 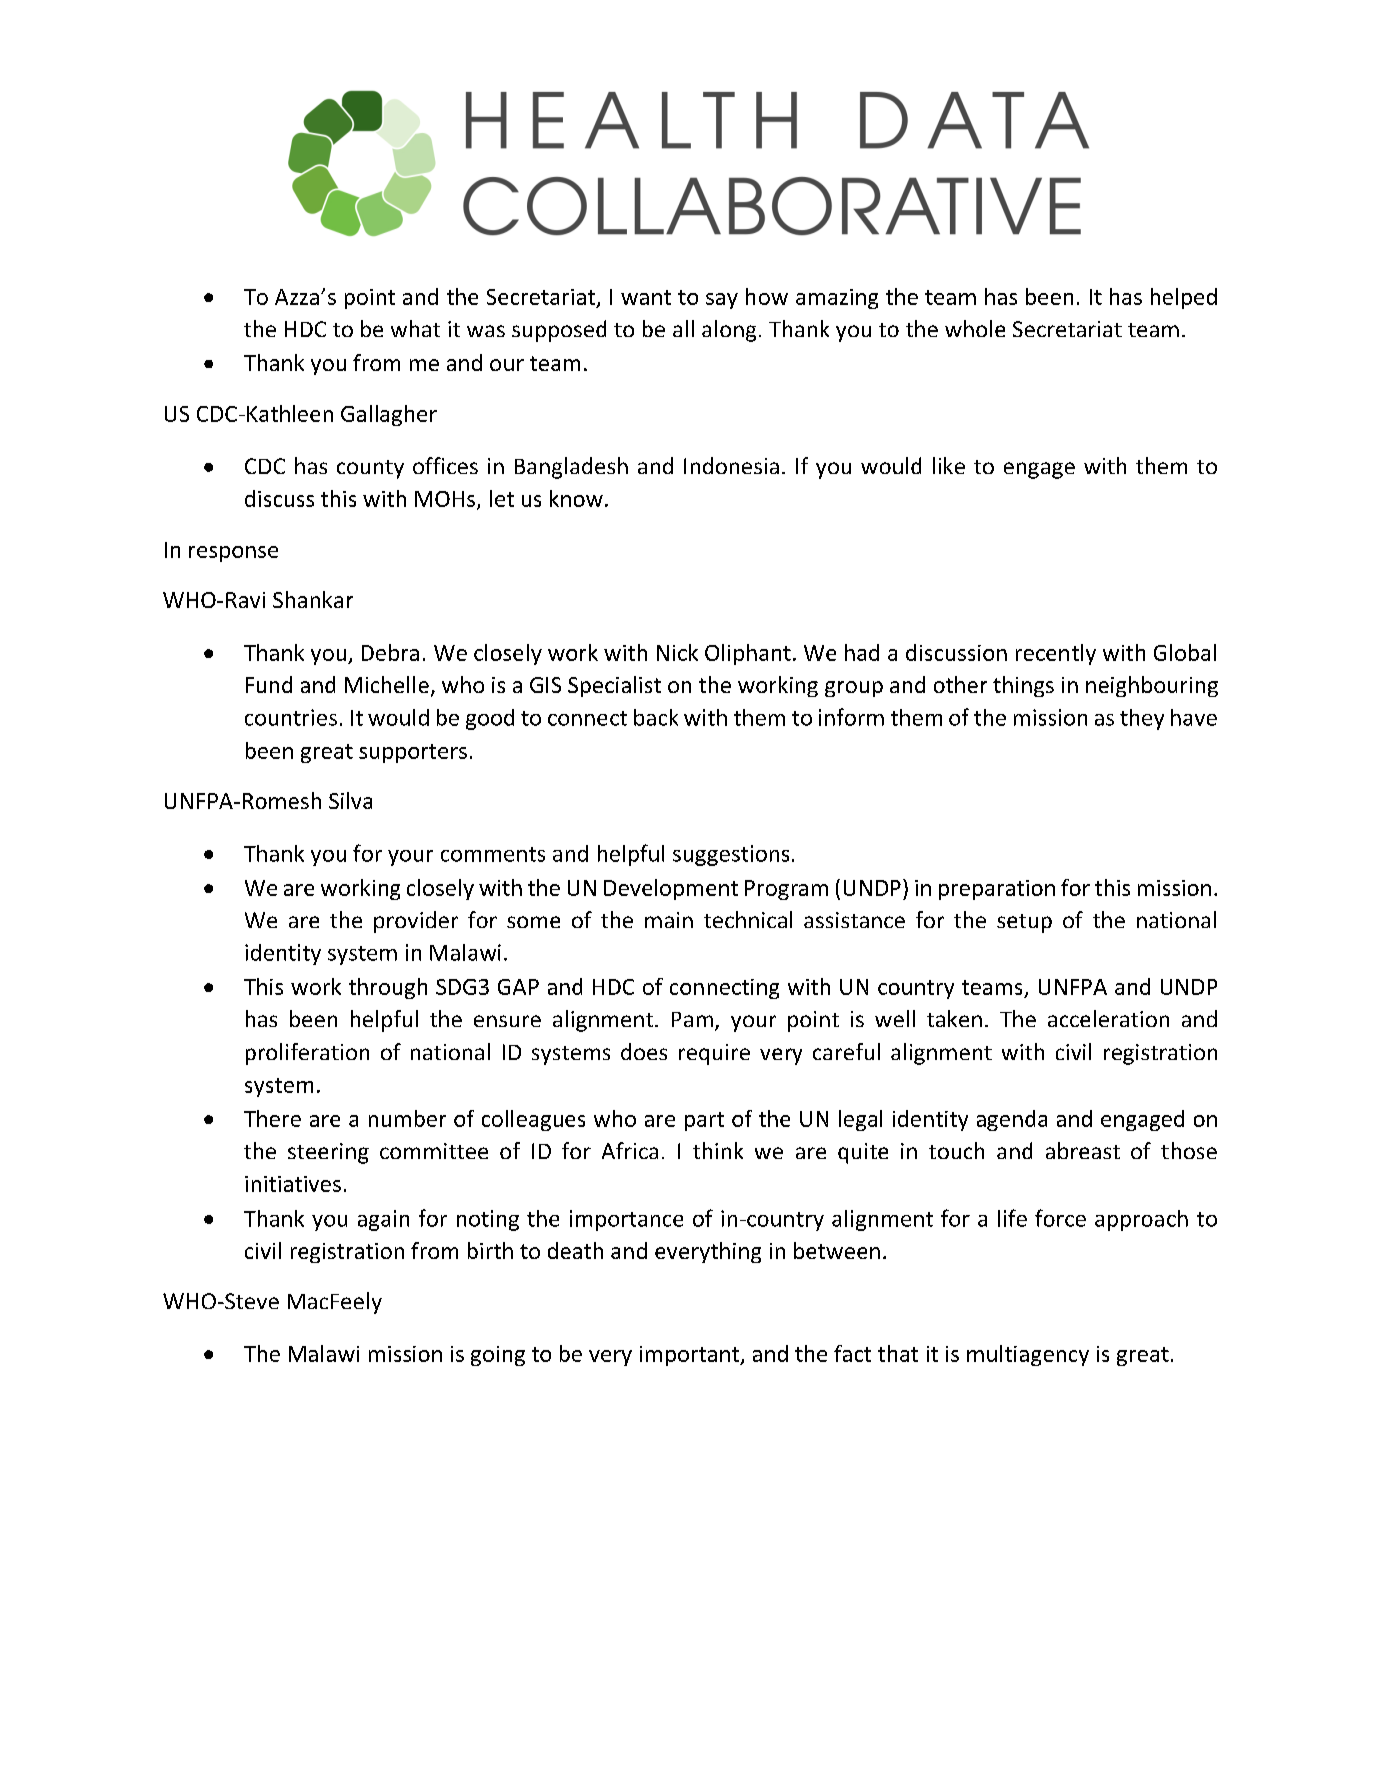 I want to click on that, so click(x=898, y=1353).
